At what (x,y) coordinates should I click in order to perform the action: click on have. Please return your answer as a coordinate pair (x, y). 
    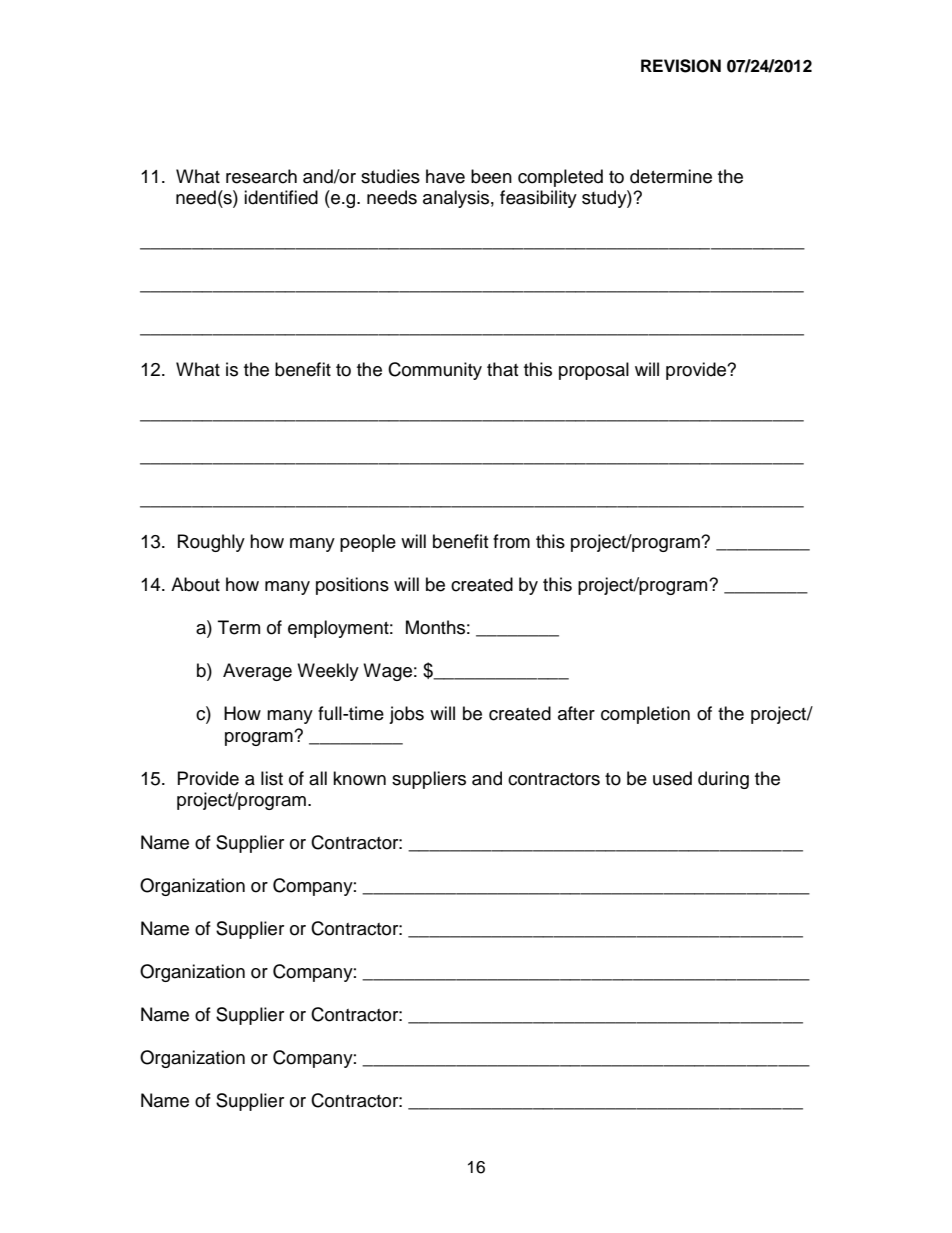
    Looking at the image, I should click on (445, 176).
